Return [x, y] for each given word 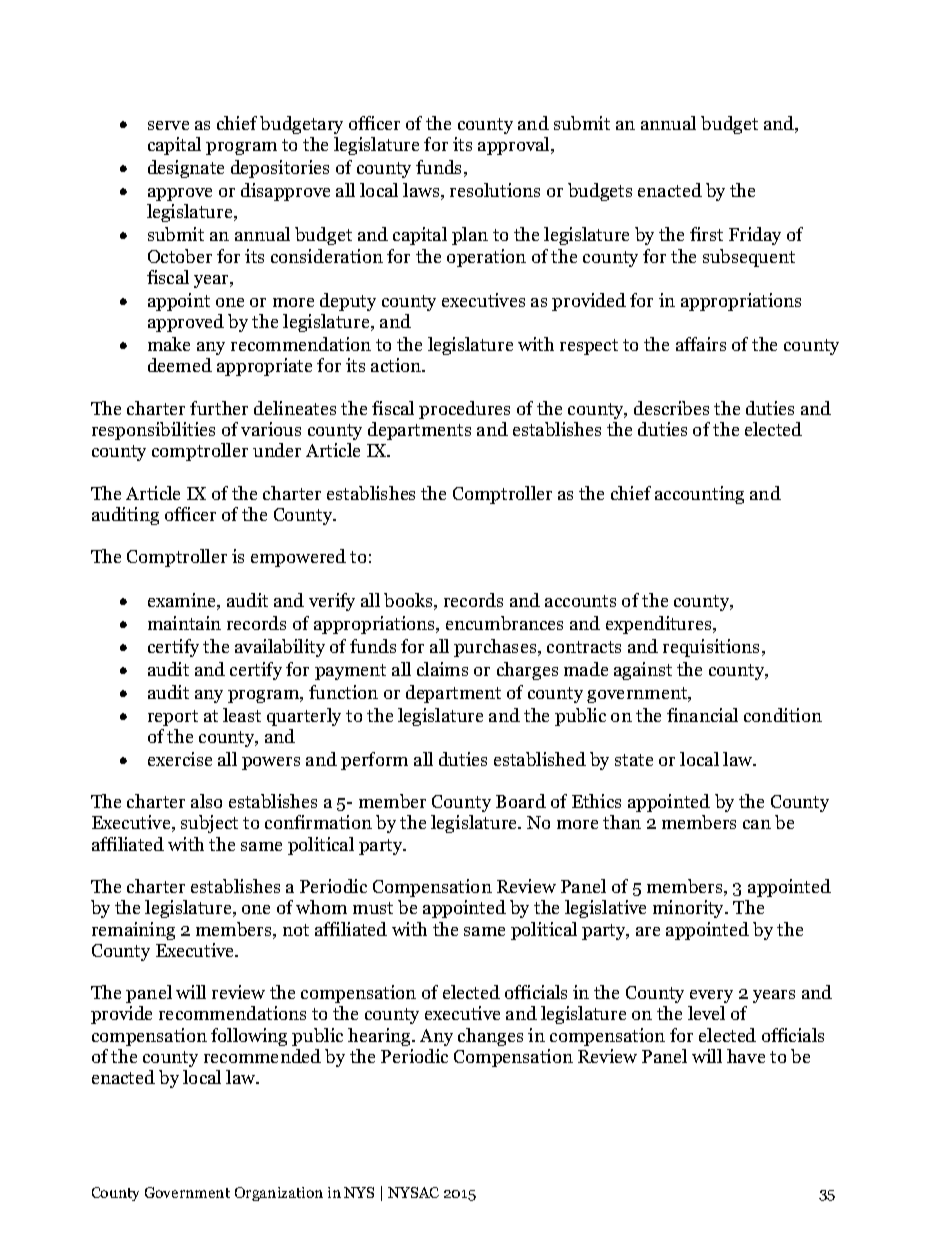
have [746, 1056]
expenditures [660, 625]
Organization [279, 1194]
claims [442, 669]
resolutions [495, 190]
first [706, 234]
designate [186, 169]
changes [490, 1037]
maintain [184, 623]
